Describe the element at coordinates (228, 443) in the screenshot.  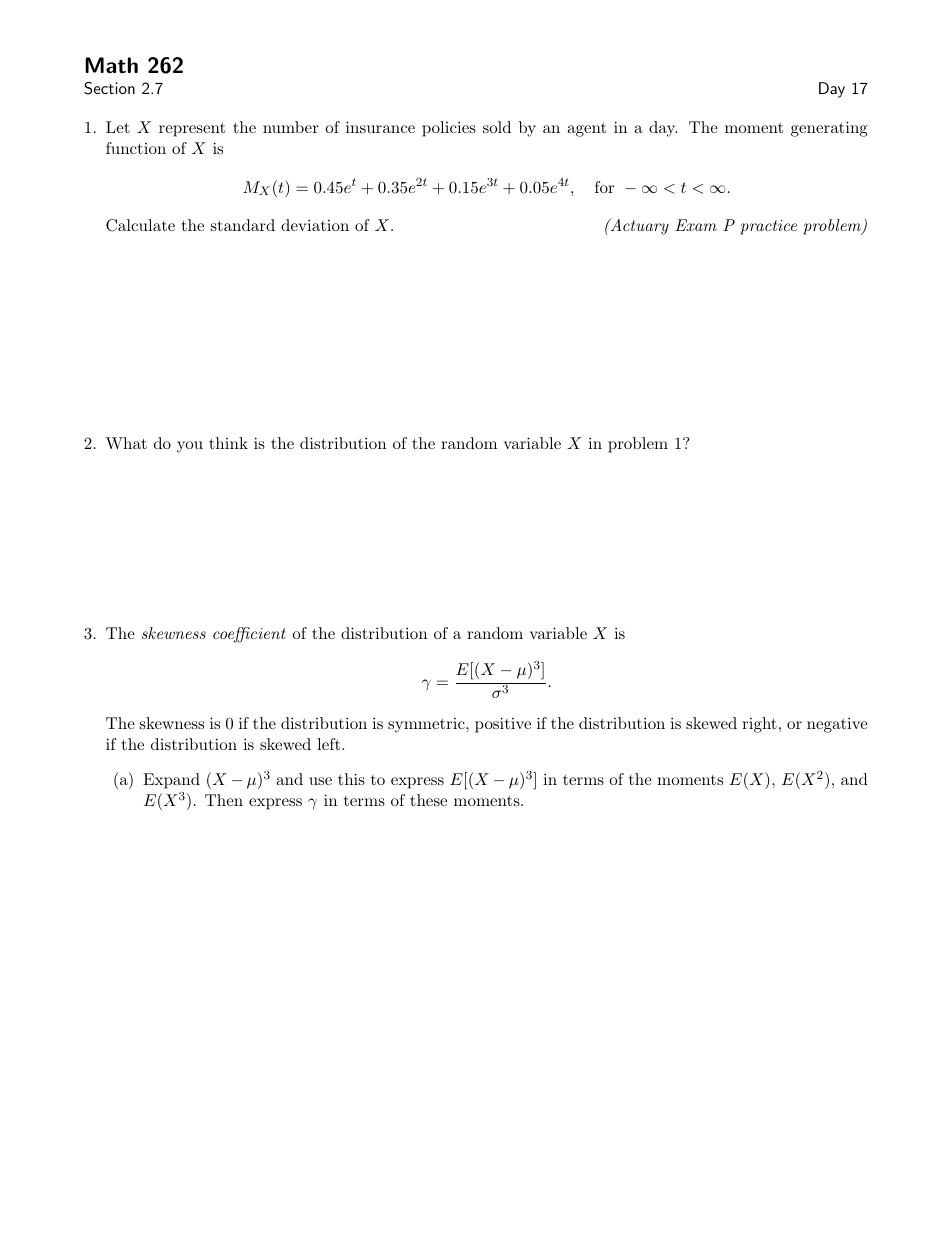
I see `think` at that location.
